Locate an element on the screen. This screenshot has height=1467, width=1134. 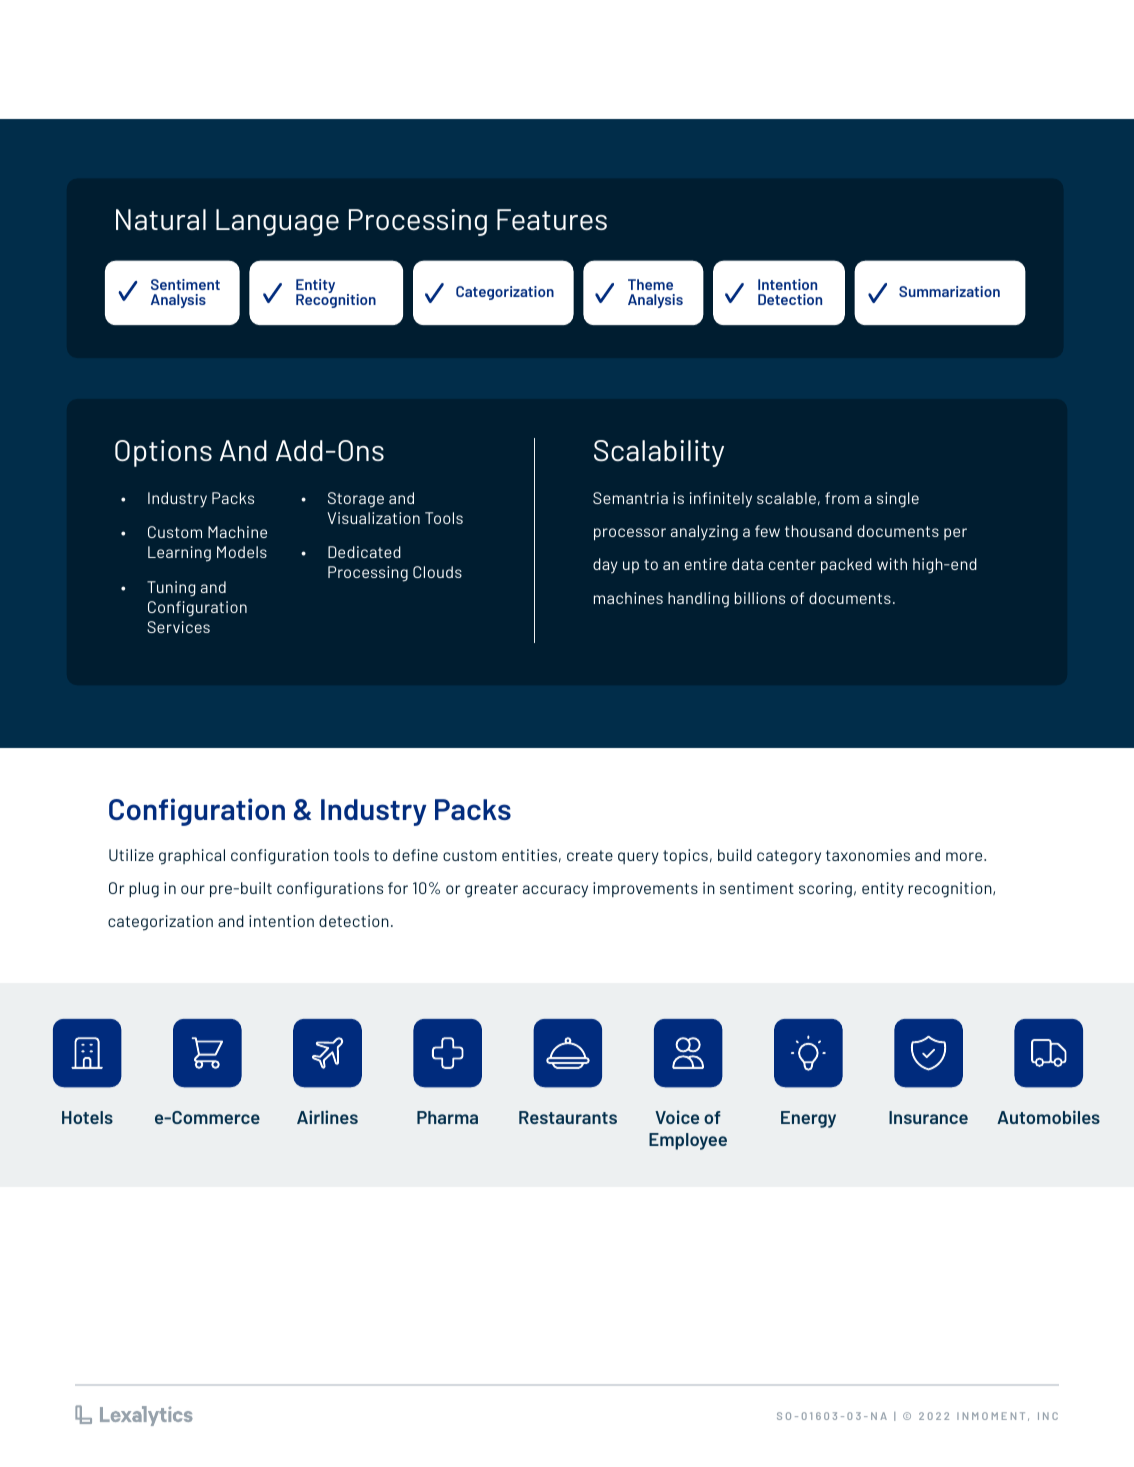
Services is located at coordinates (178, 627).
